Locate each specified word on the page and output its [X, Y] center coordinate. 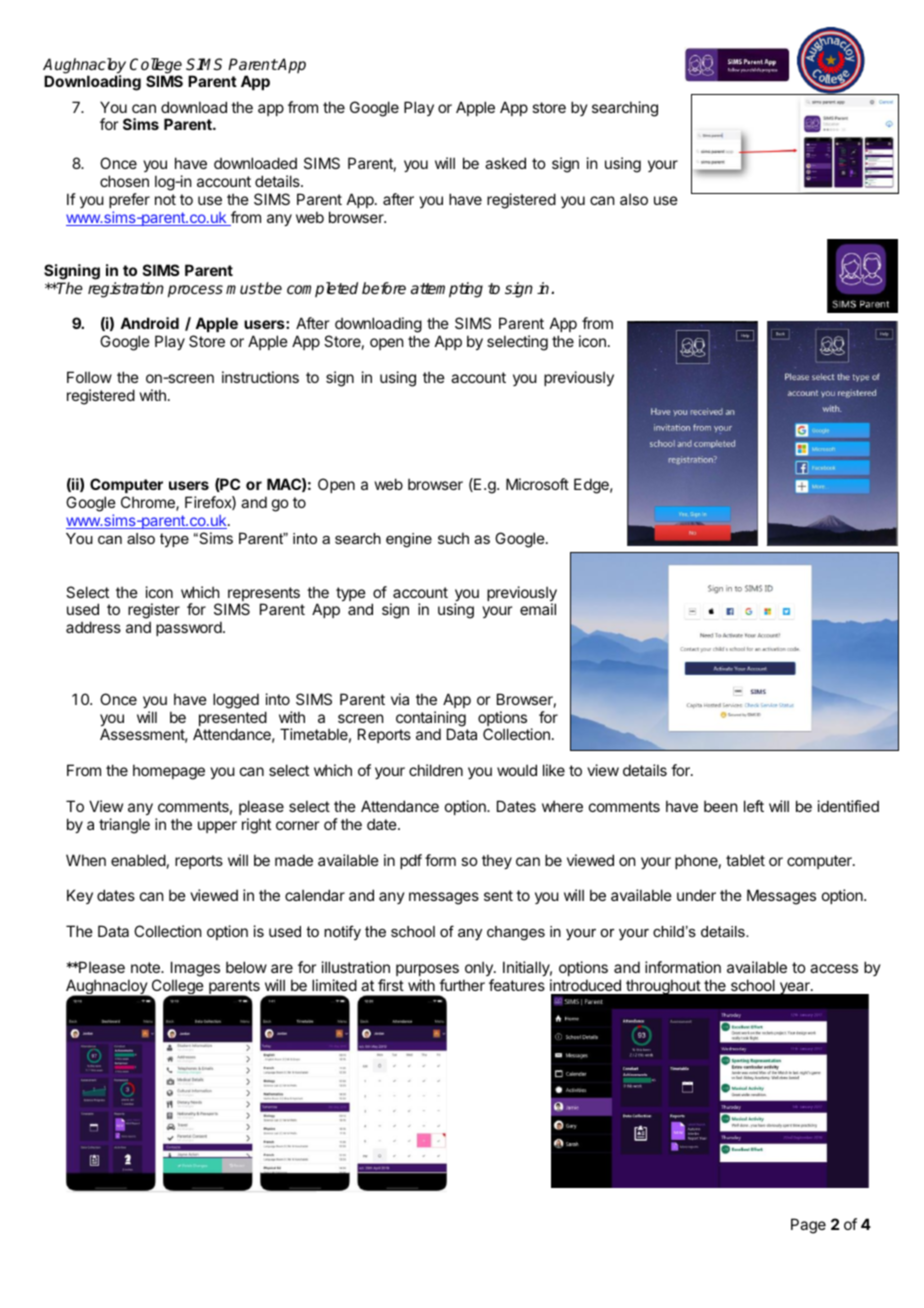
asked [505, 163]
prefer [129, 200]
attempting [447, 290]
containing [431, 720]
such [453, 538]
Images [195, 969]
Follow [89, 377]
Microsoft [537, 484]
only [480, 968]
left [754, 806]
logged [236, 701]
